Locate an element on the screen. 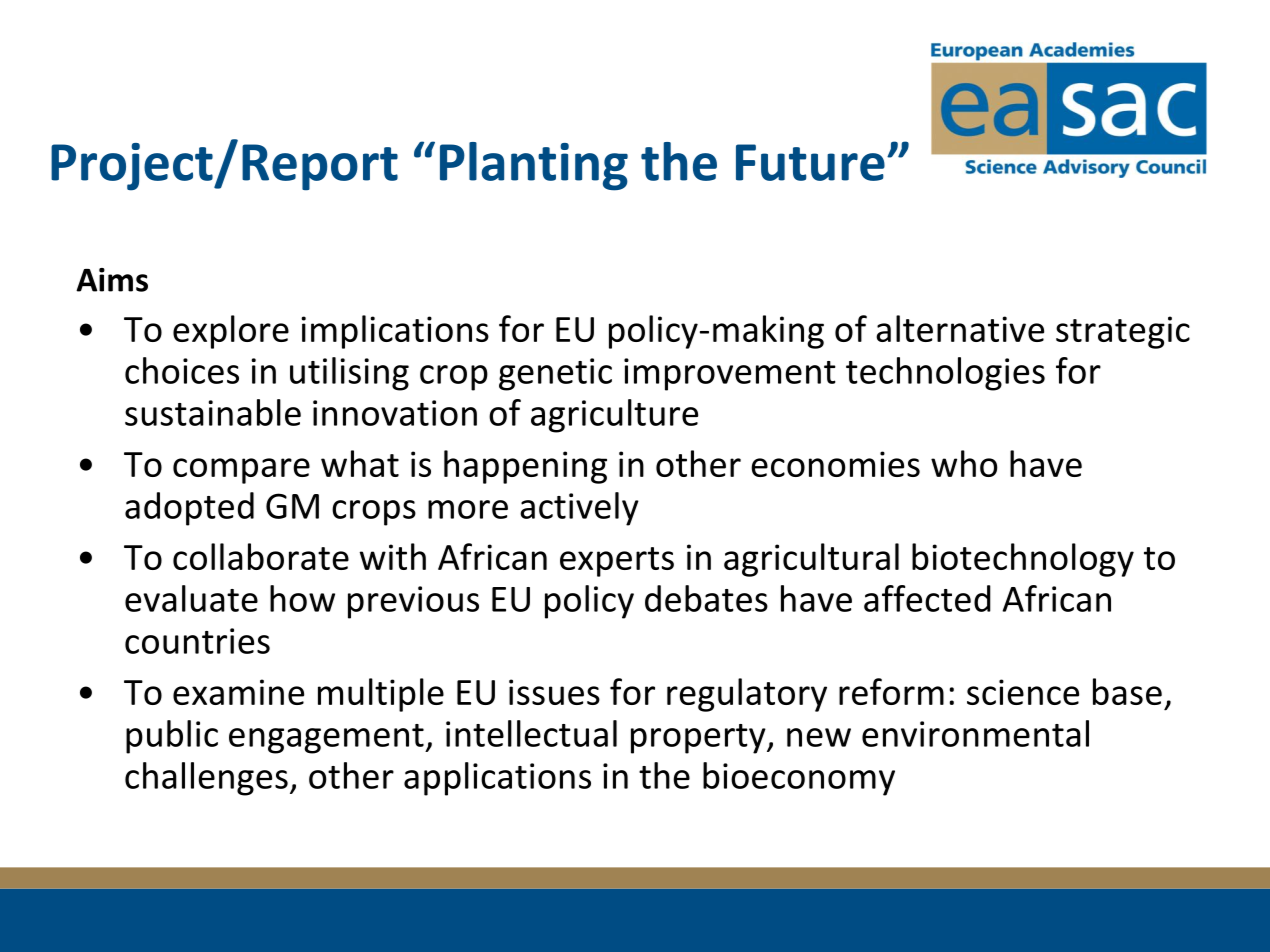 Image resolution: width=1270 pixels, height=952 pixels. alternative is located at coordinates (960, 328).
